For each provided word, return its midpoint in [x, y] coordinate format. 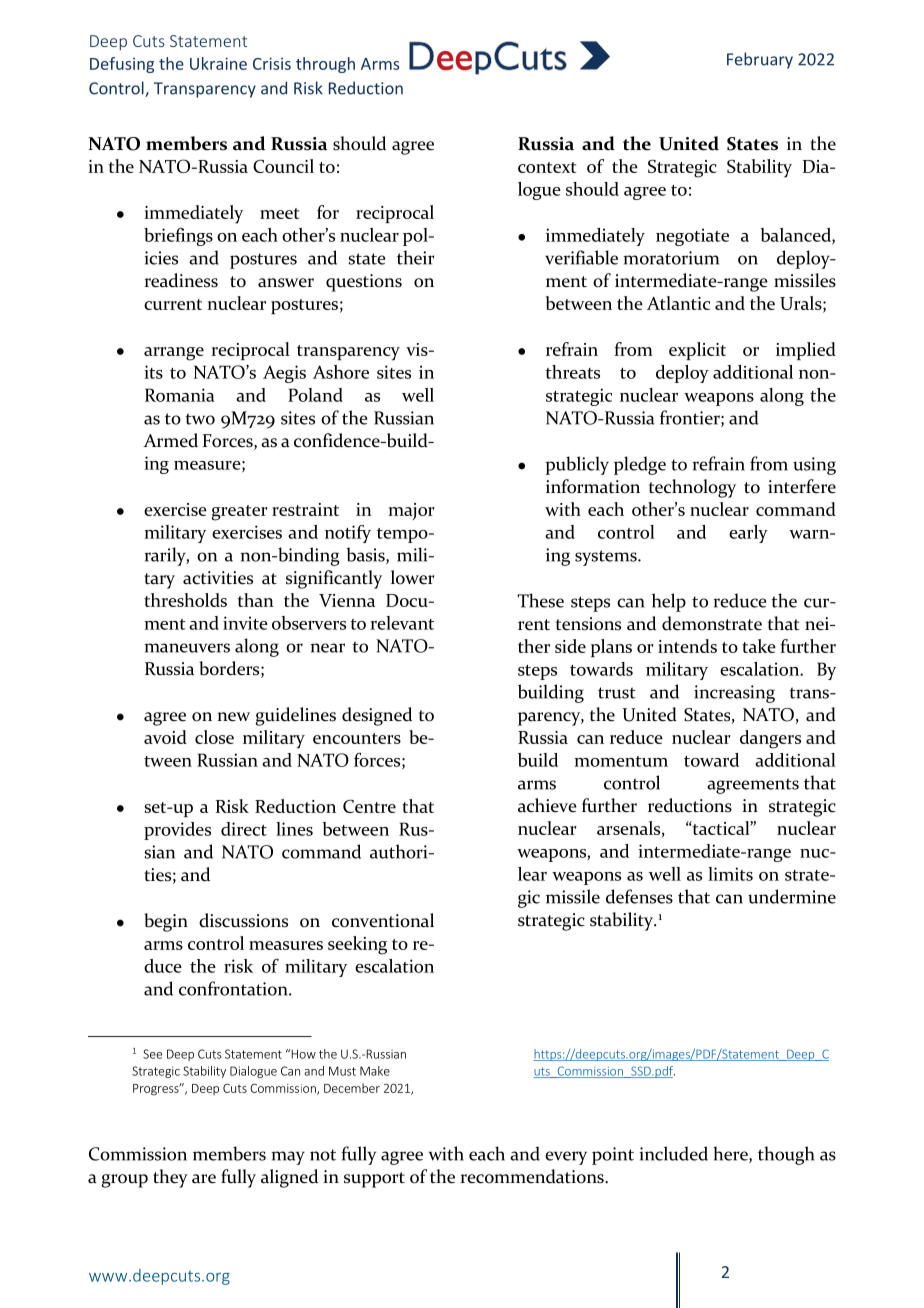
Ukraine [218, 63]
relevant [402, 623]
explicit [697, 351]
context [547, 167]
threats [572, 372]
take [759, 646]
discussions [243, 920]
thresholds [185, 600]
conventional [383, 920]
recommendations [533, 1176]
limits [730, 874]
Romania [180, 395]
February [760, 60]
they [170, 1178]
